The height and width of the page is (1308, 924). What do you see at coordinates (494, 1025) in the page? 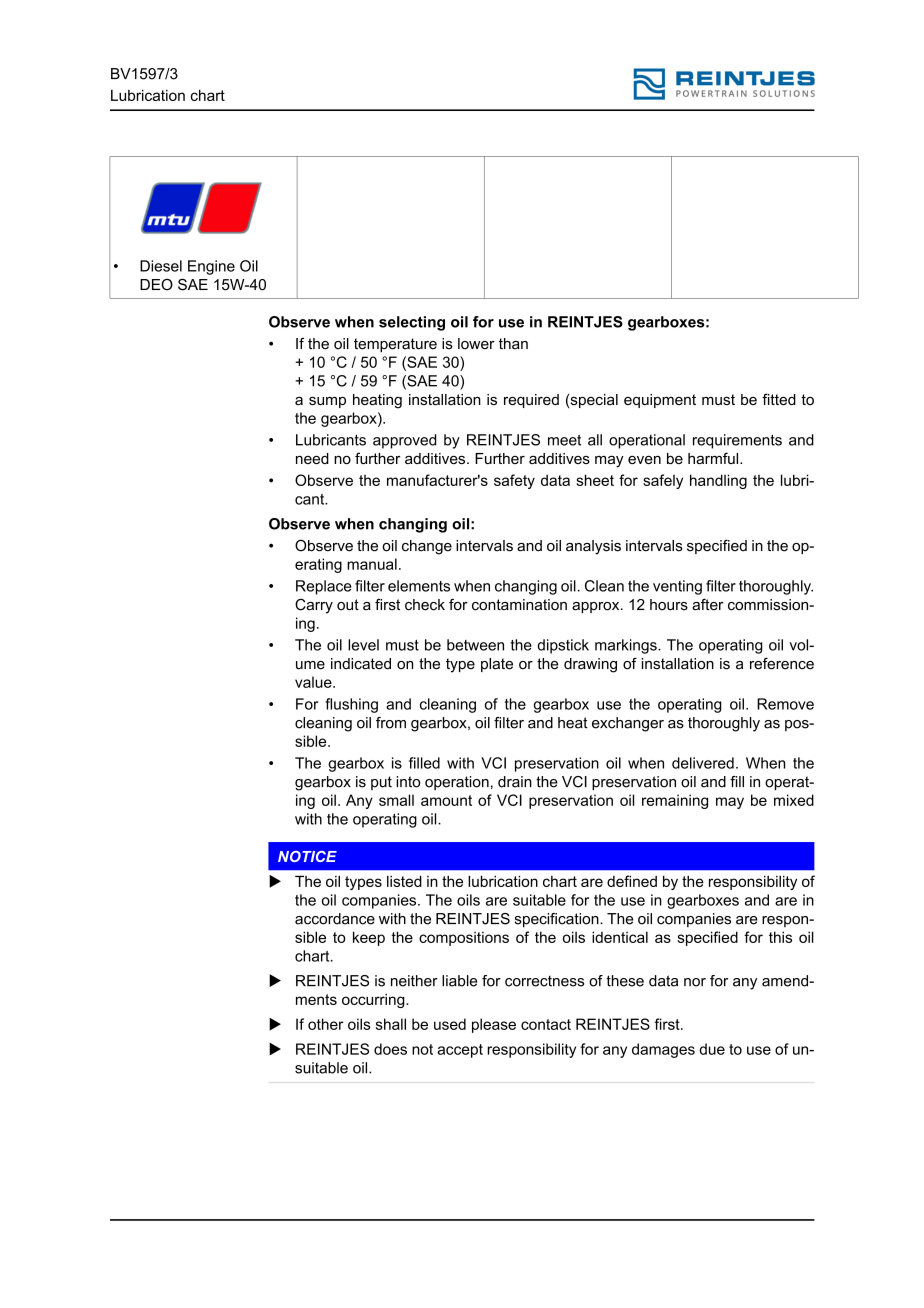
I see `please` at bounding box center [494, 1025].
